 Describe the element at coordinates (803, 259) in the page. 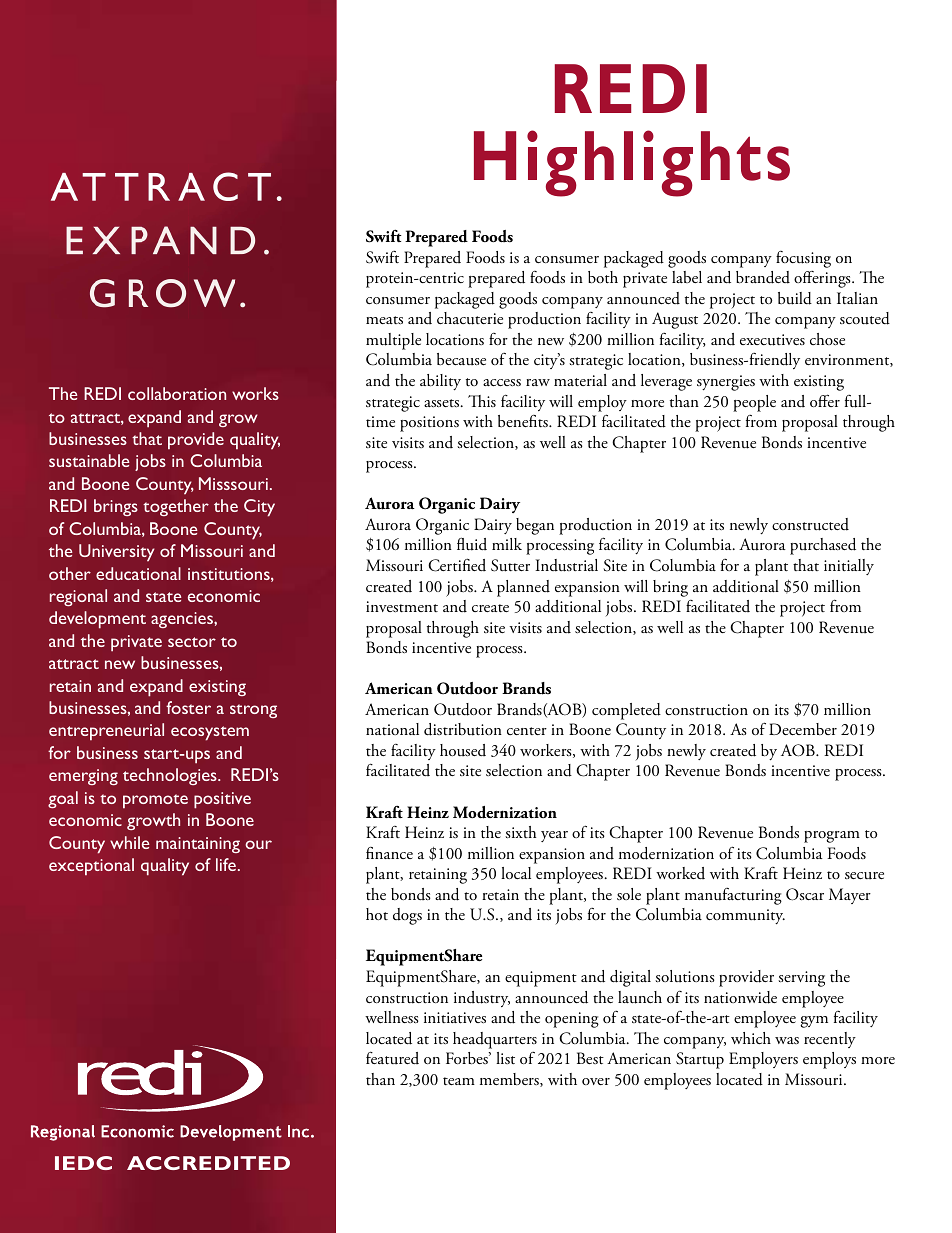

I see `focusing` at that location.
